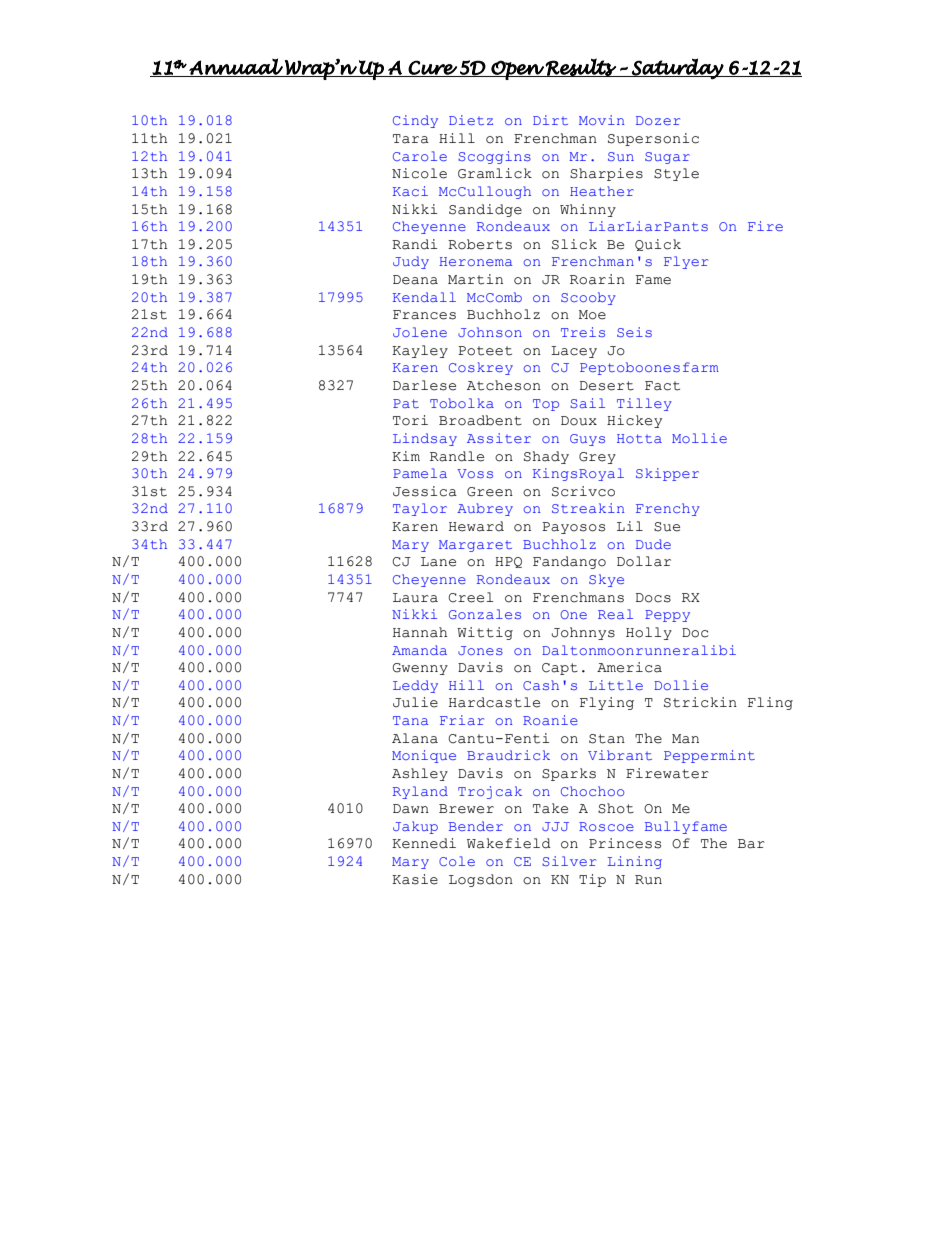  What do you see at coordinates (770, 703) in the document?
I see `Fling` at bounding box center [770, 703].
